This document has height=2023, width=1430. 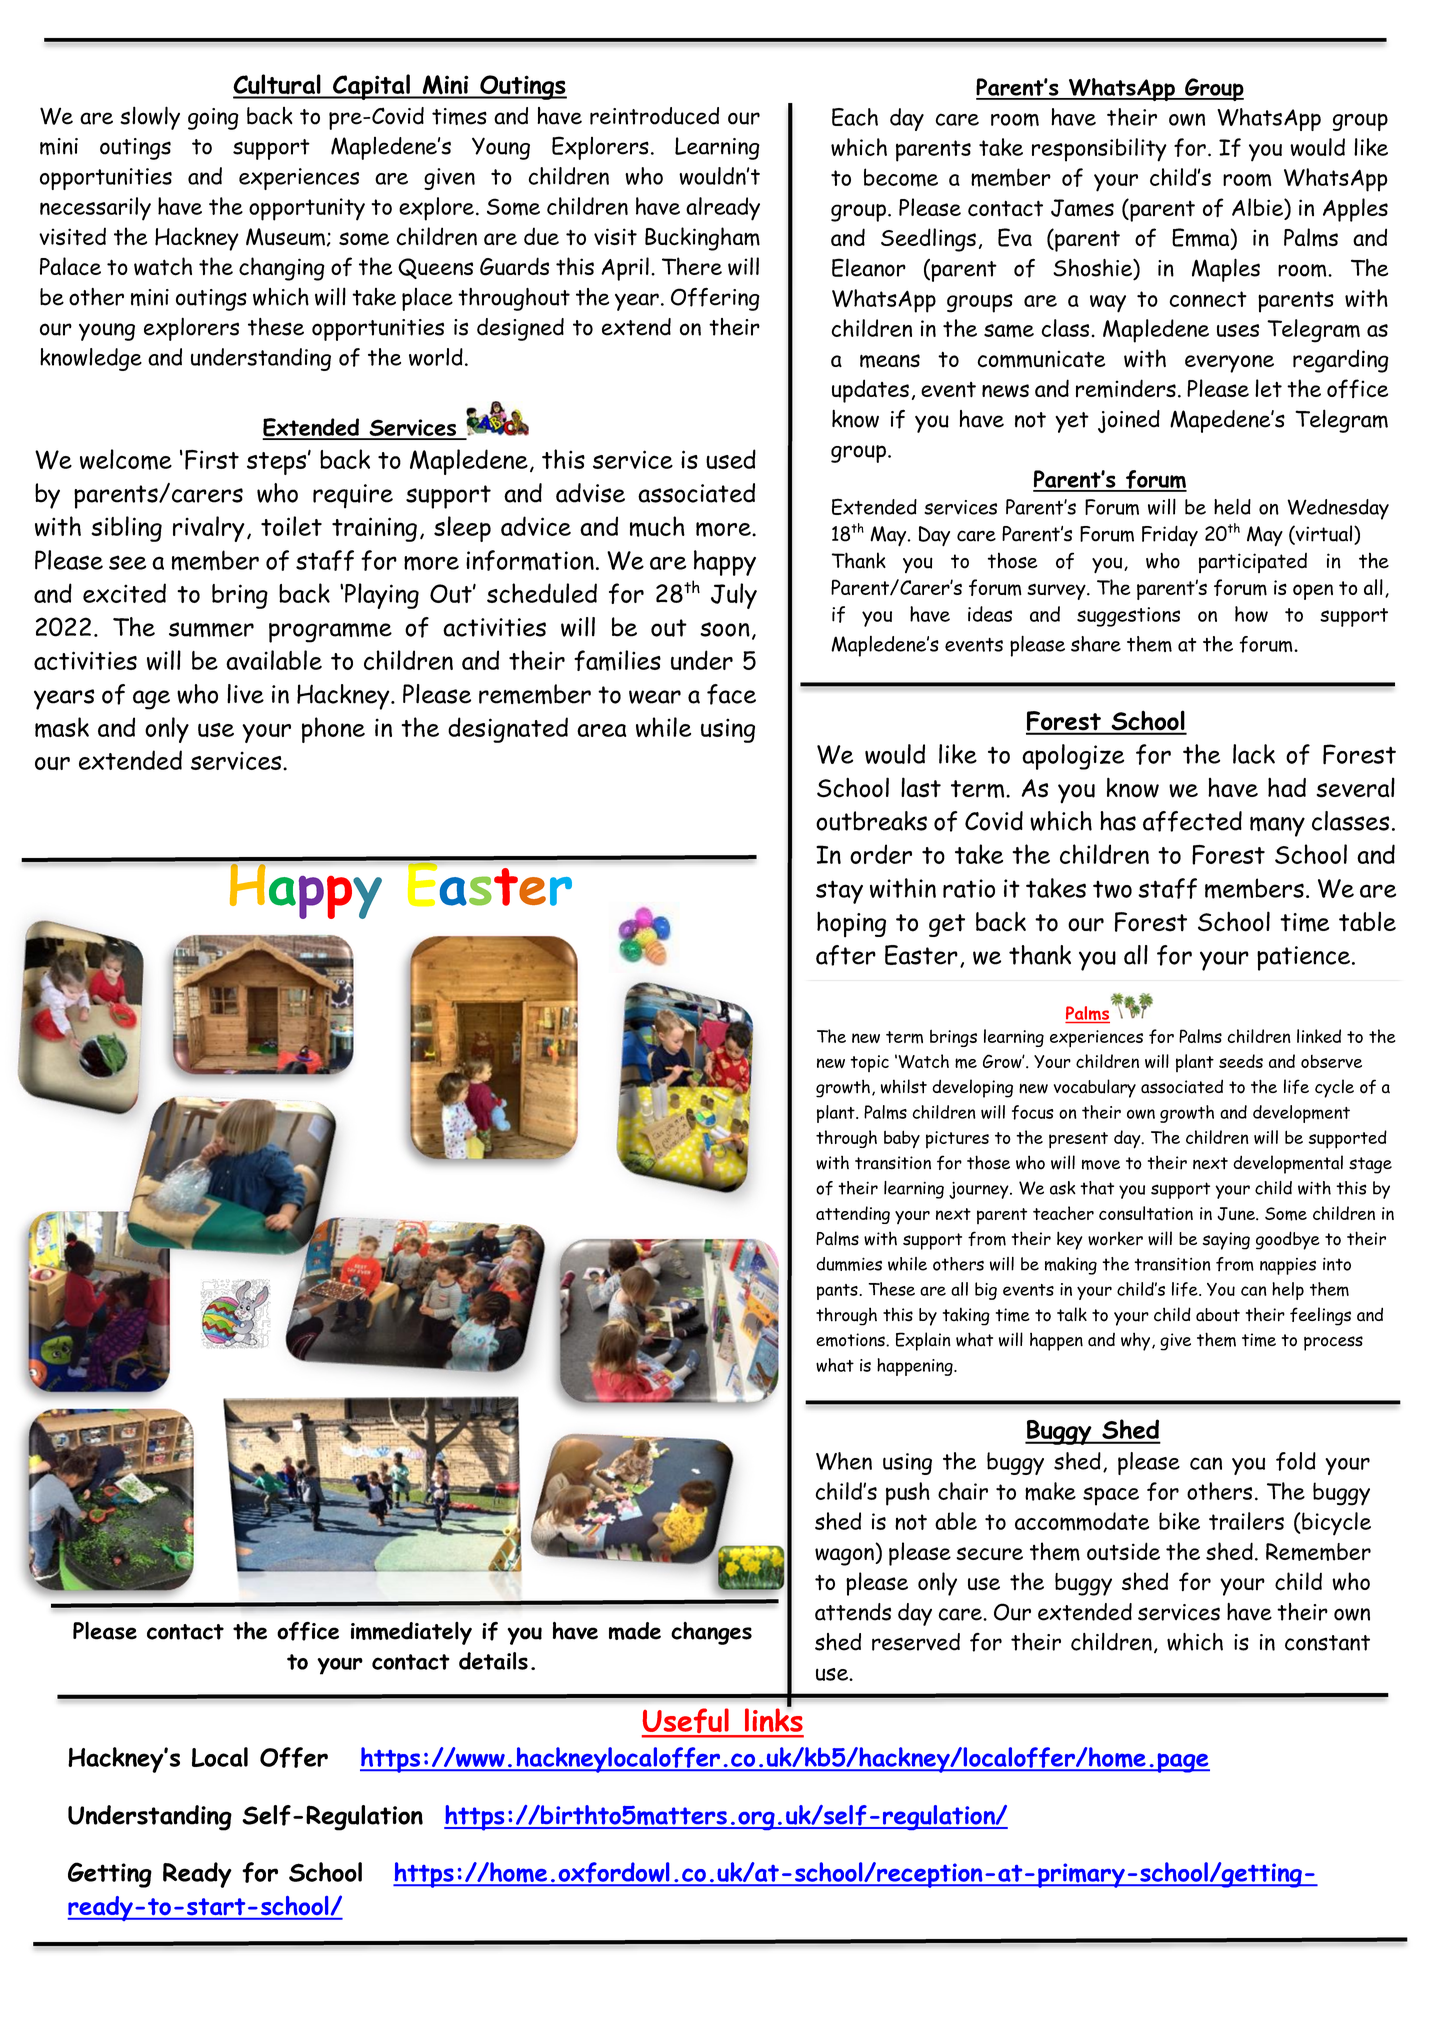 I want to click on soon, so click(x=725, y=629).
